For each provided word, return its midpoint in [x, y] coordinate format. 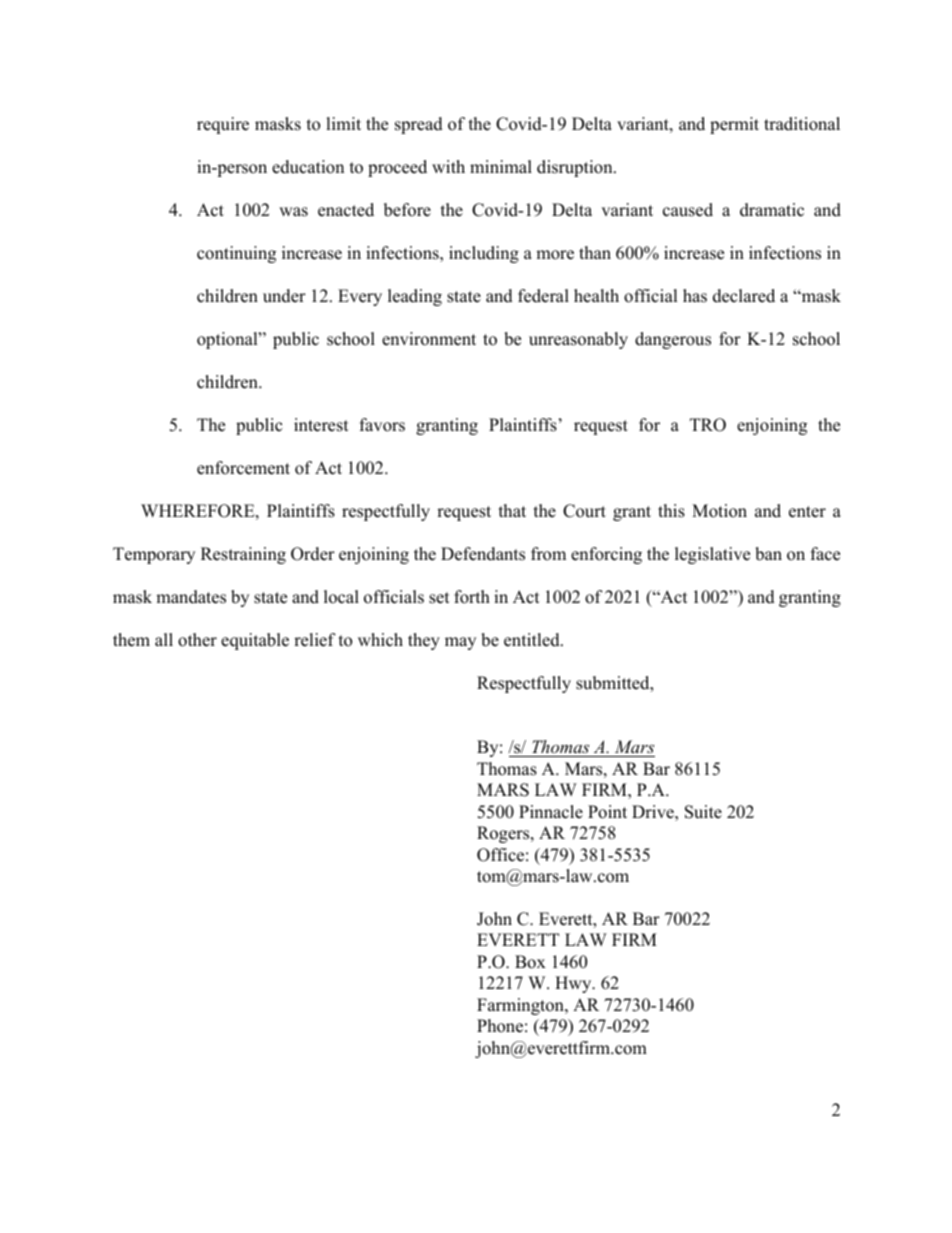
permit [734, 125]
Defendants [483, 554]
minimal [501, 166]
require [223, 125]
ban [768, 554]
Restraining [243, 555]
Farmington [521, 1006]
